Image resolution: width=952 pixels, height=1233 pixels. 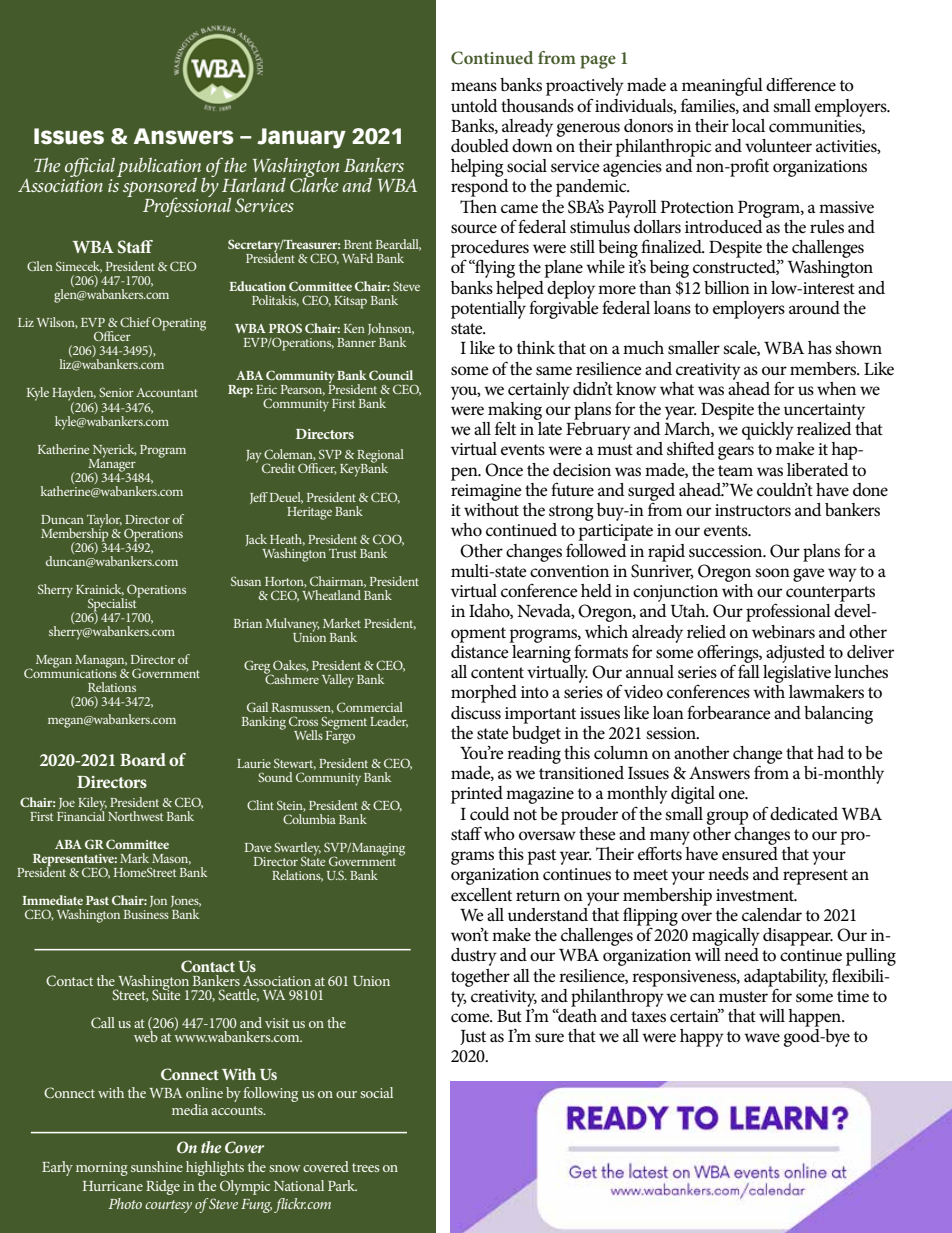 What do you see at coordinates (481, 650) in the screenshot?
I see `distance` at bounding box center [481, 650].
